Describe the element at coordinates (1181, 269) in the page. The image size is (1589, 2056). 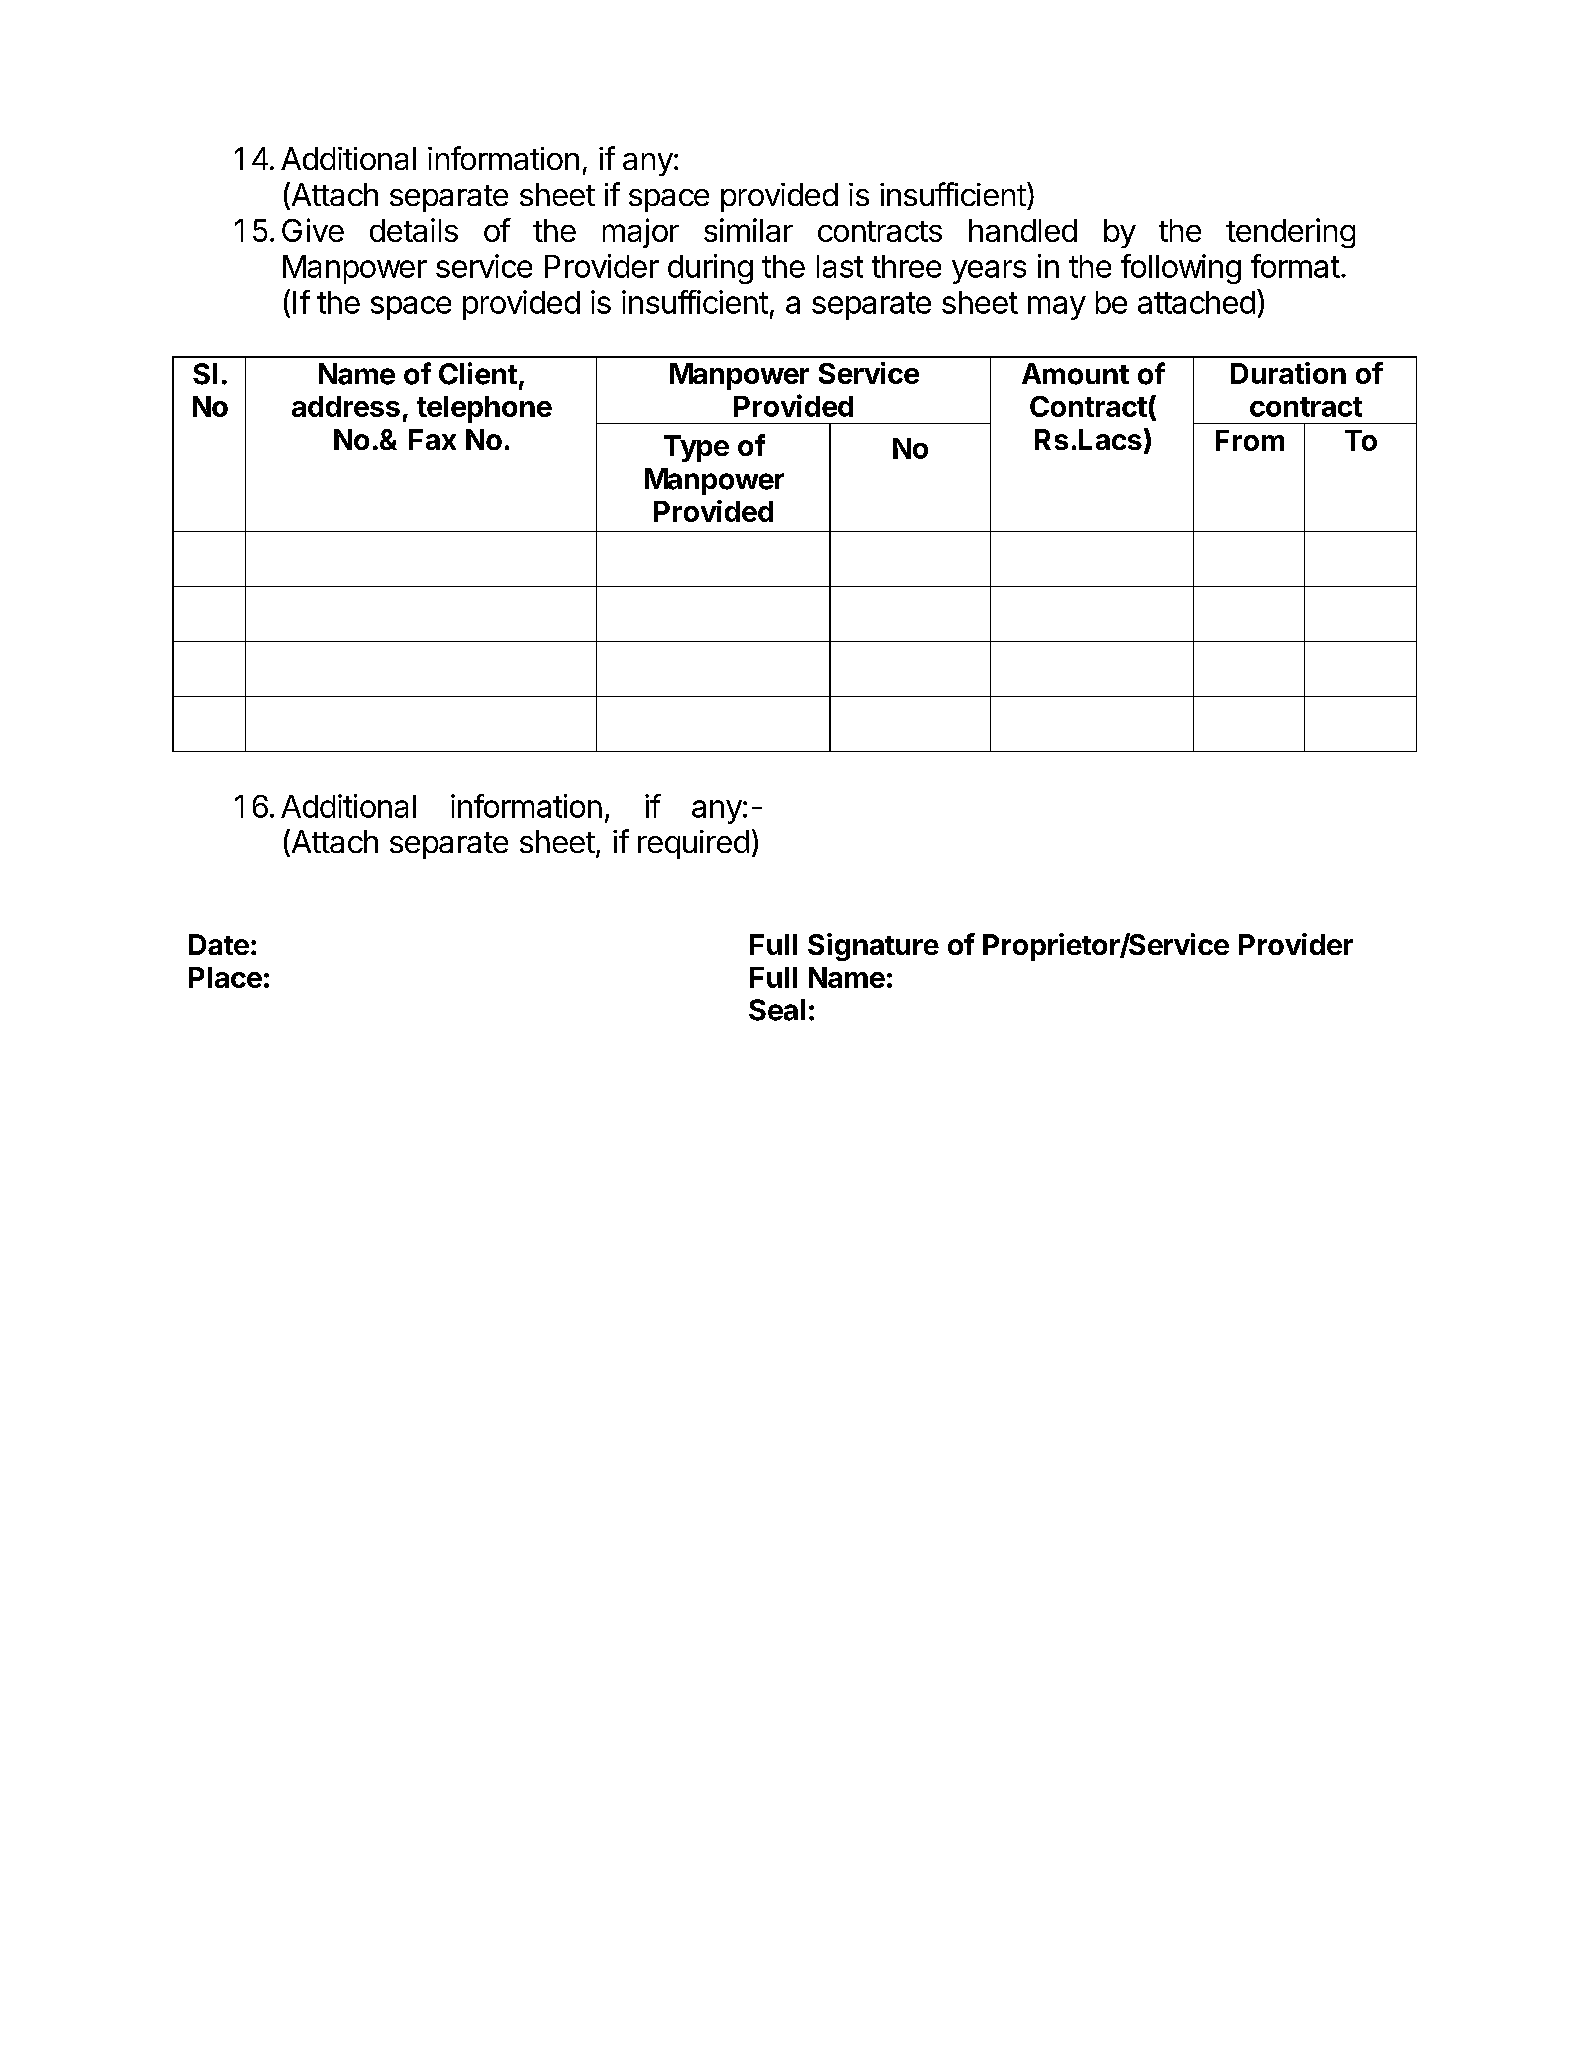
I see `following` at that location.
